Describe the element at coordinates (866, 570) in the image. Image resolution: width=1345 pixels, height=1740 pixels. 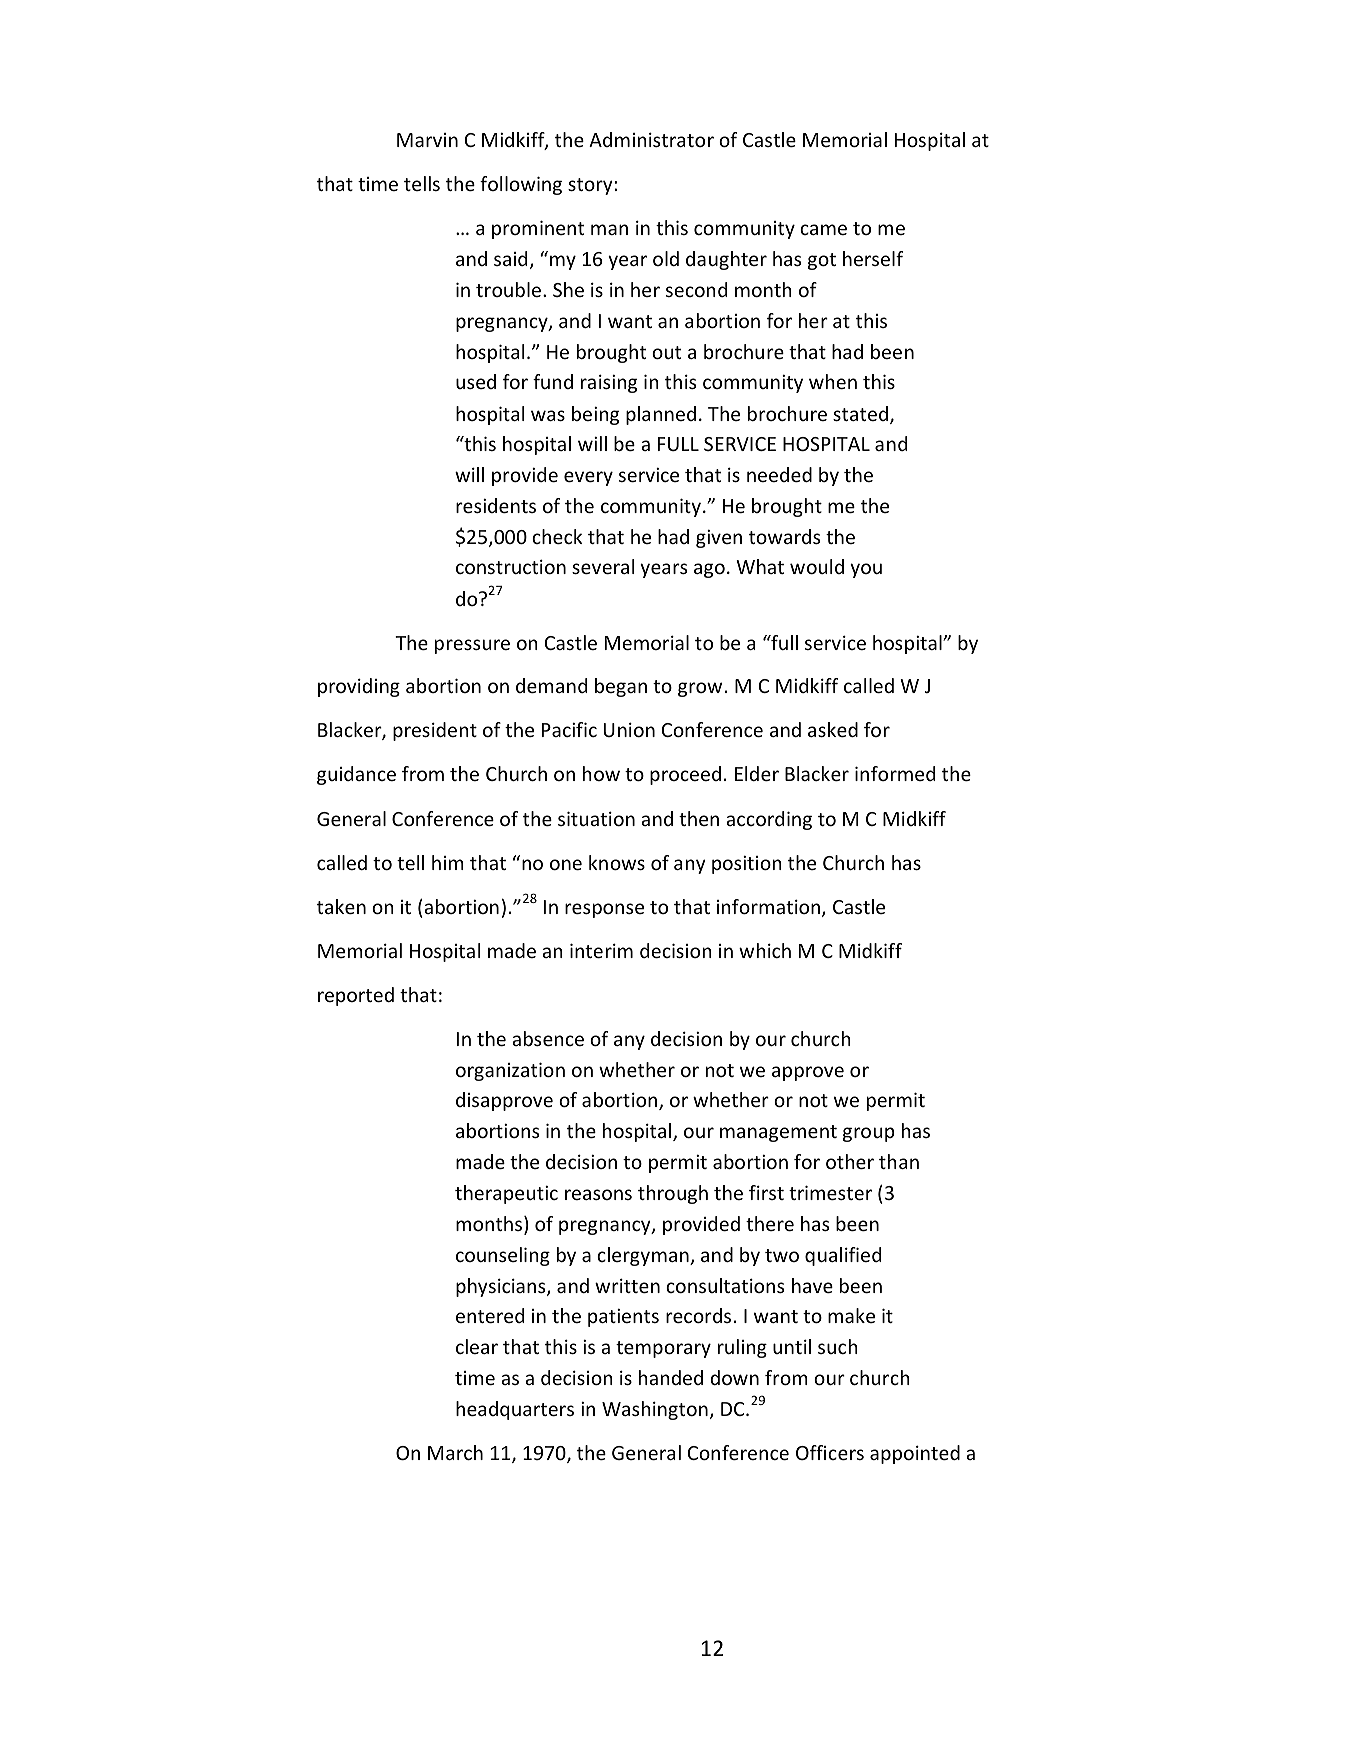
I see `you` at that location.
